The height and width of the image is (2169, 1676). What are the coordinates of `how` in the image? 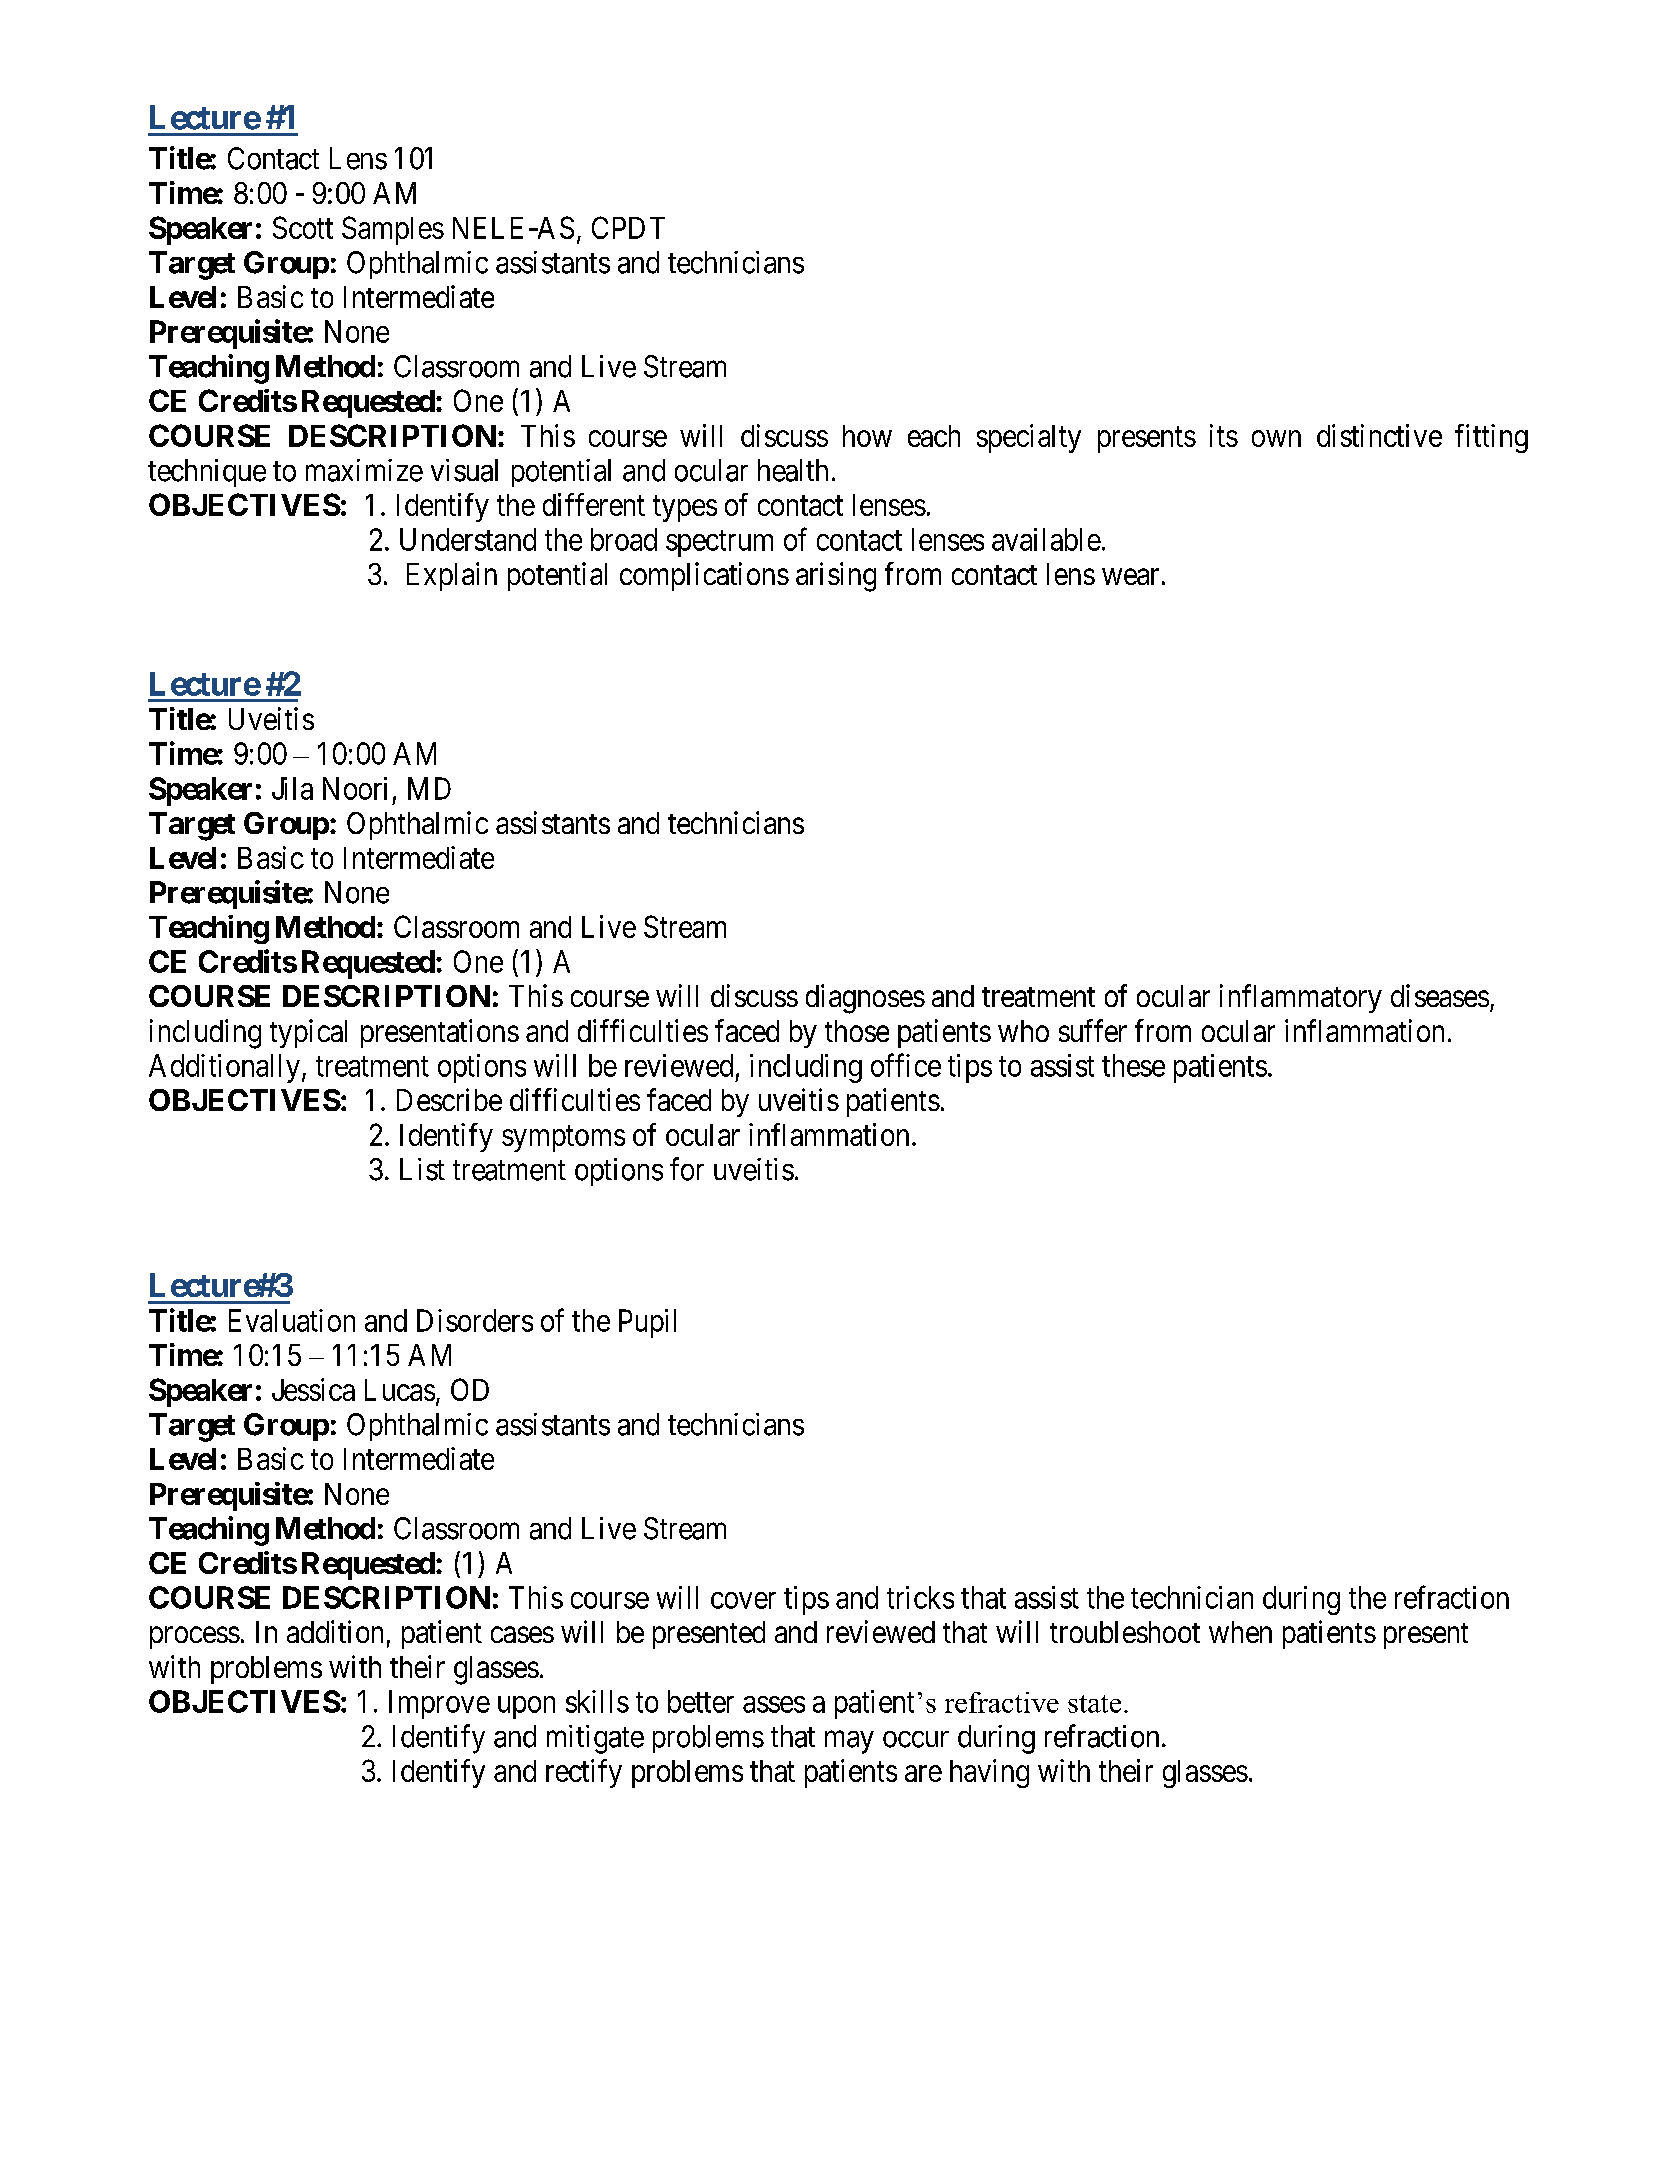 It's located at (867, 436).
